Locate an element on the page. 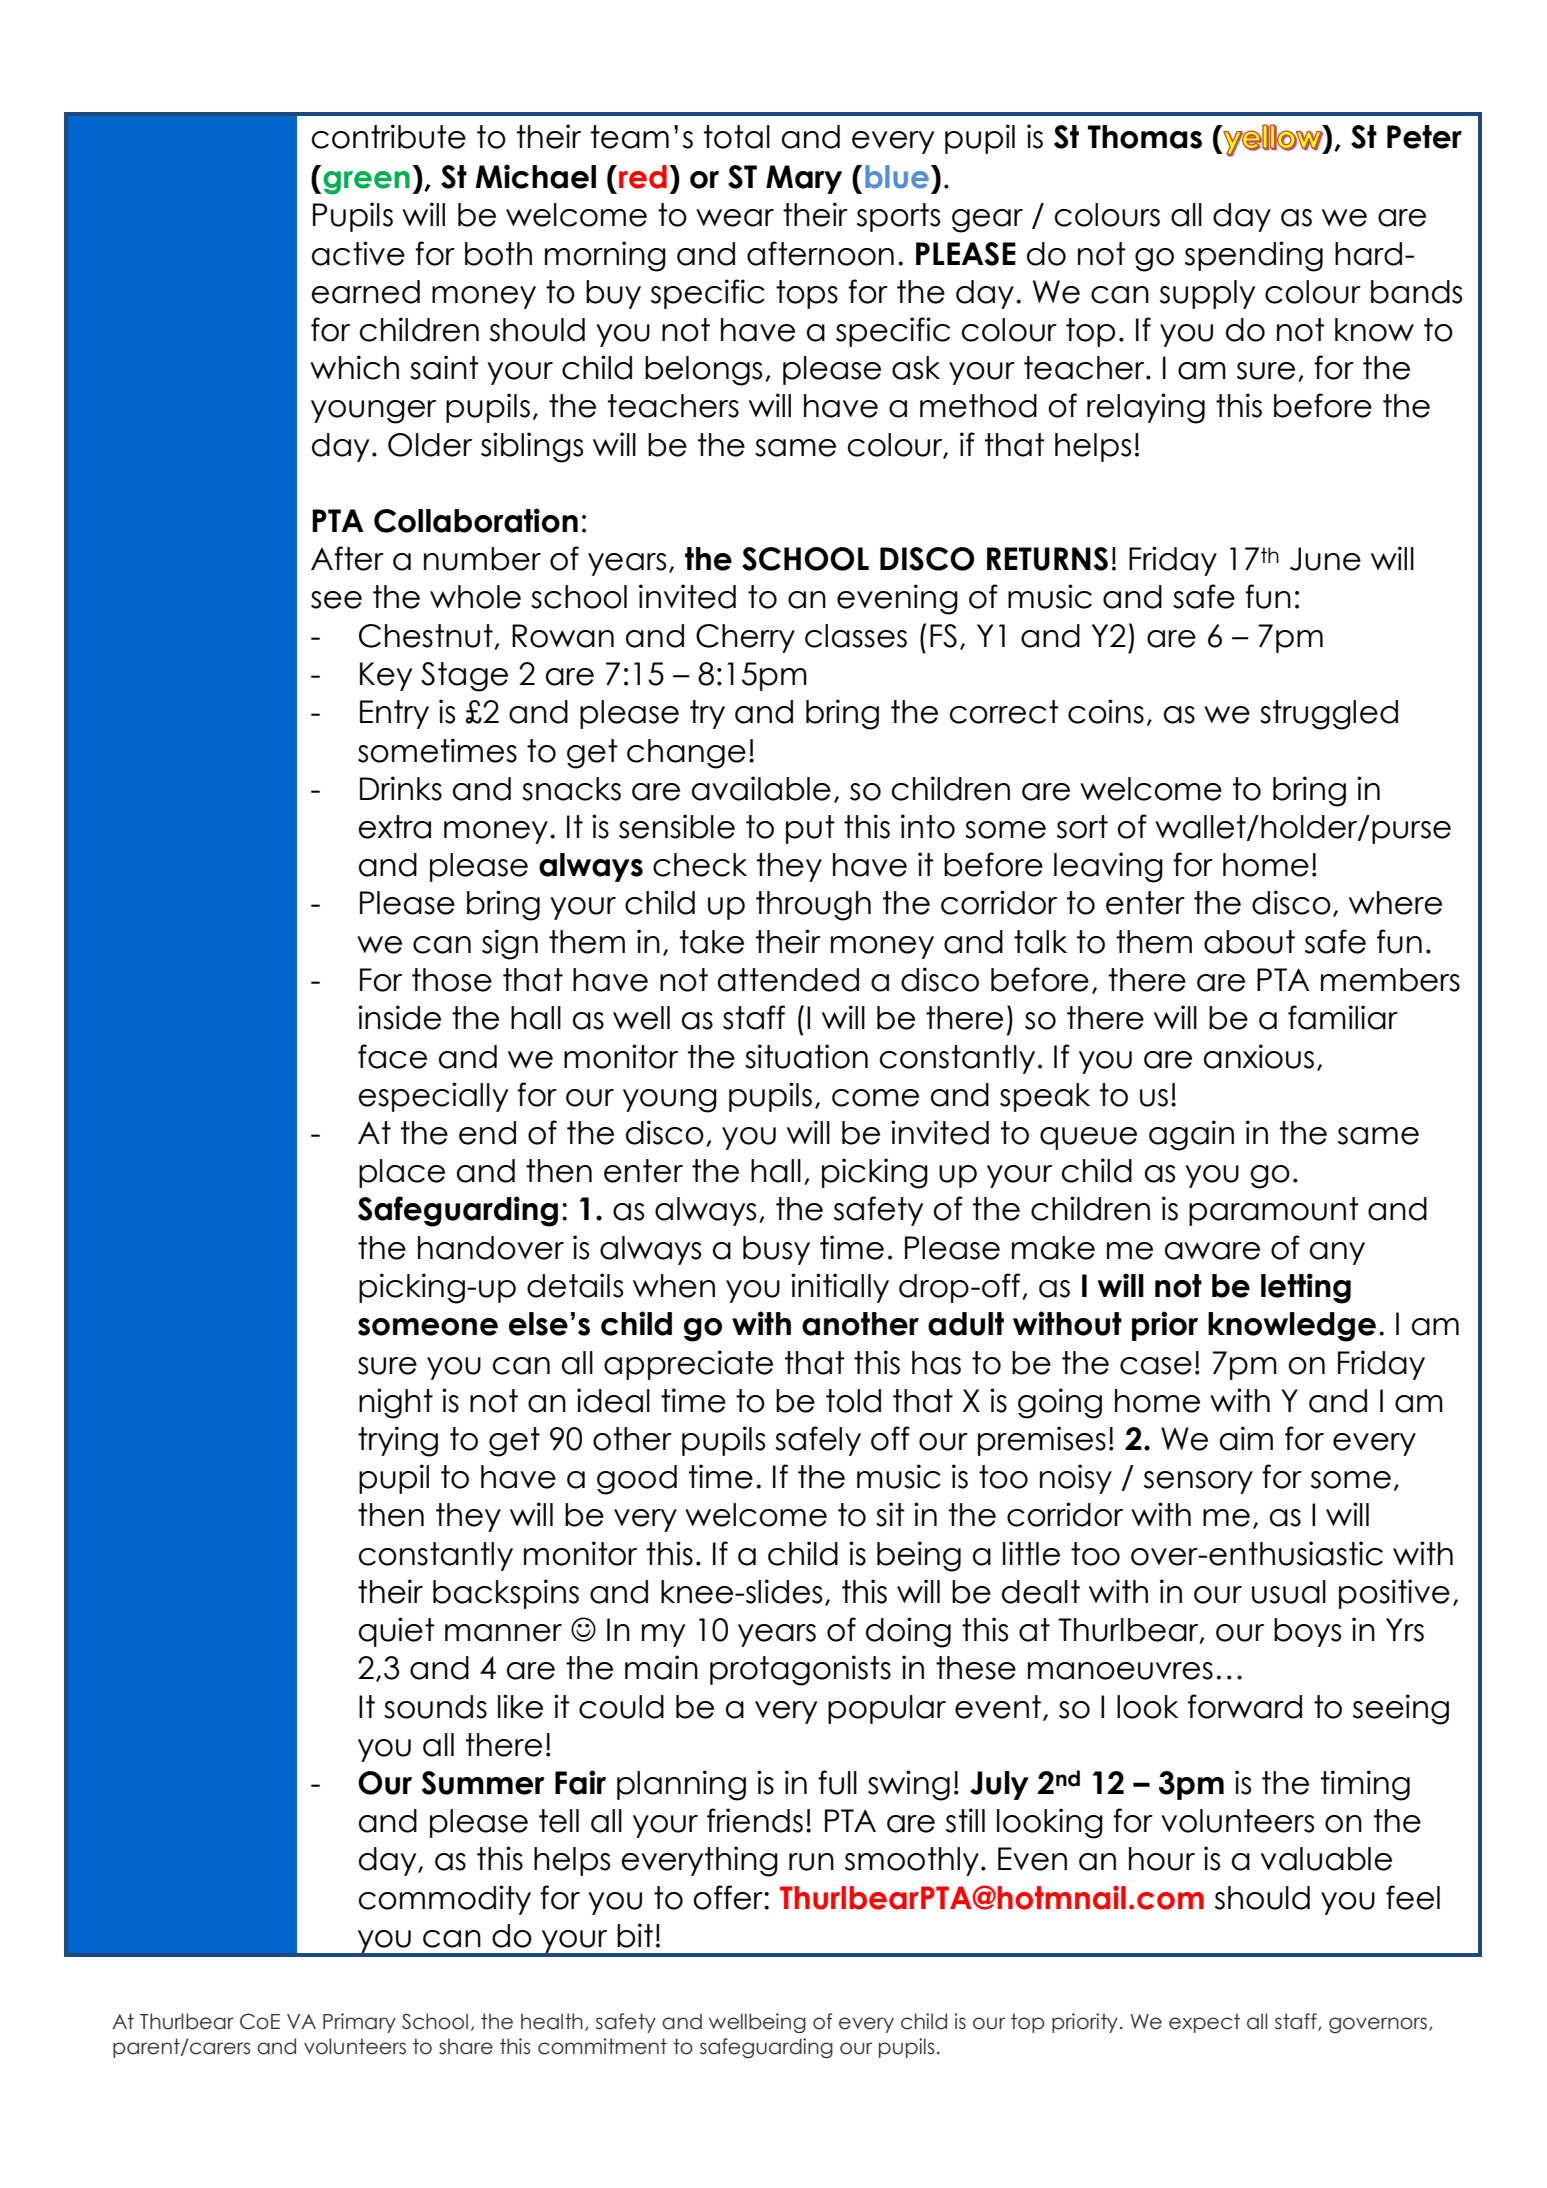 The height and width of the document is (2188, 1547). usual is located at coordinates (1289, 1592).
